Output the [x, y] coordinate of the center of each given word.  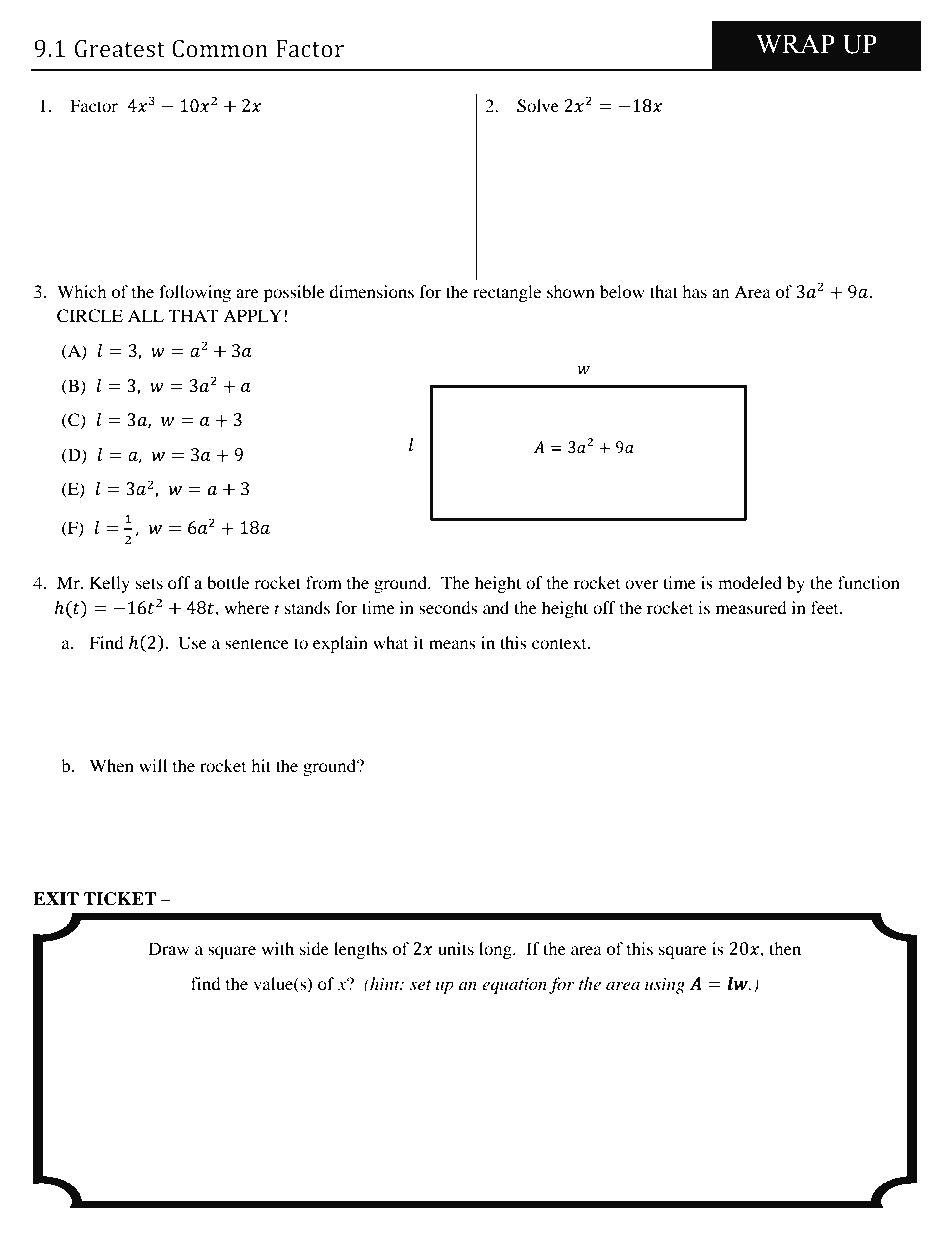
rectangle [507, 293]
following [195, 293]
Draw [169, 948]
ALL [146, 315]
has [694, 291]
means [452, 644]
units [456, 948]
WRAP [795, 44]
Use [192, 643]
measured [751, 607]
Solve [538, 106]
